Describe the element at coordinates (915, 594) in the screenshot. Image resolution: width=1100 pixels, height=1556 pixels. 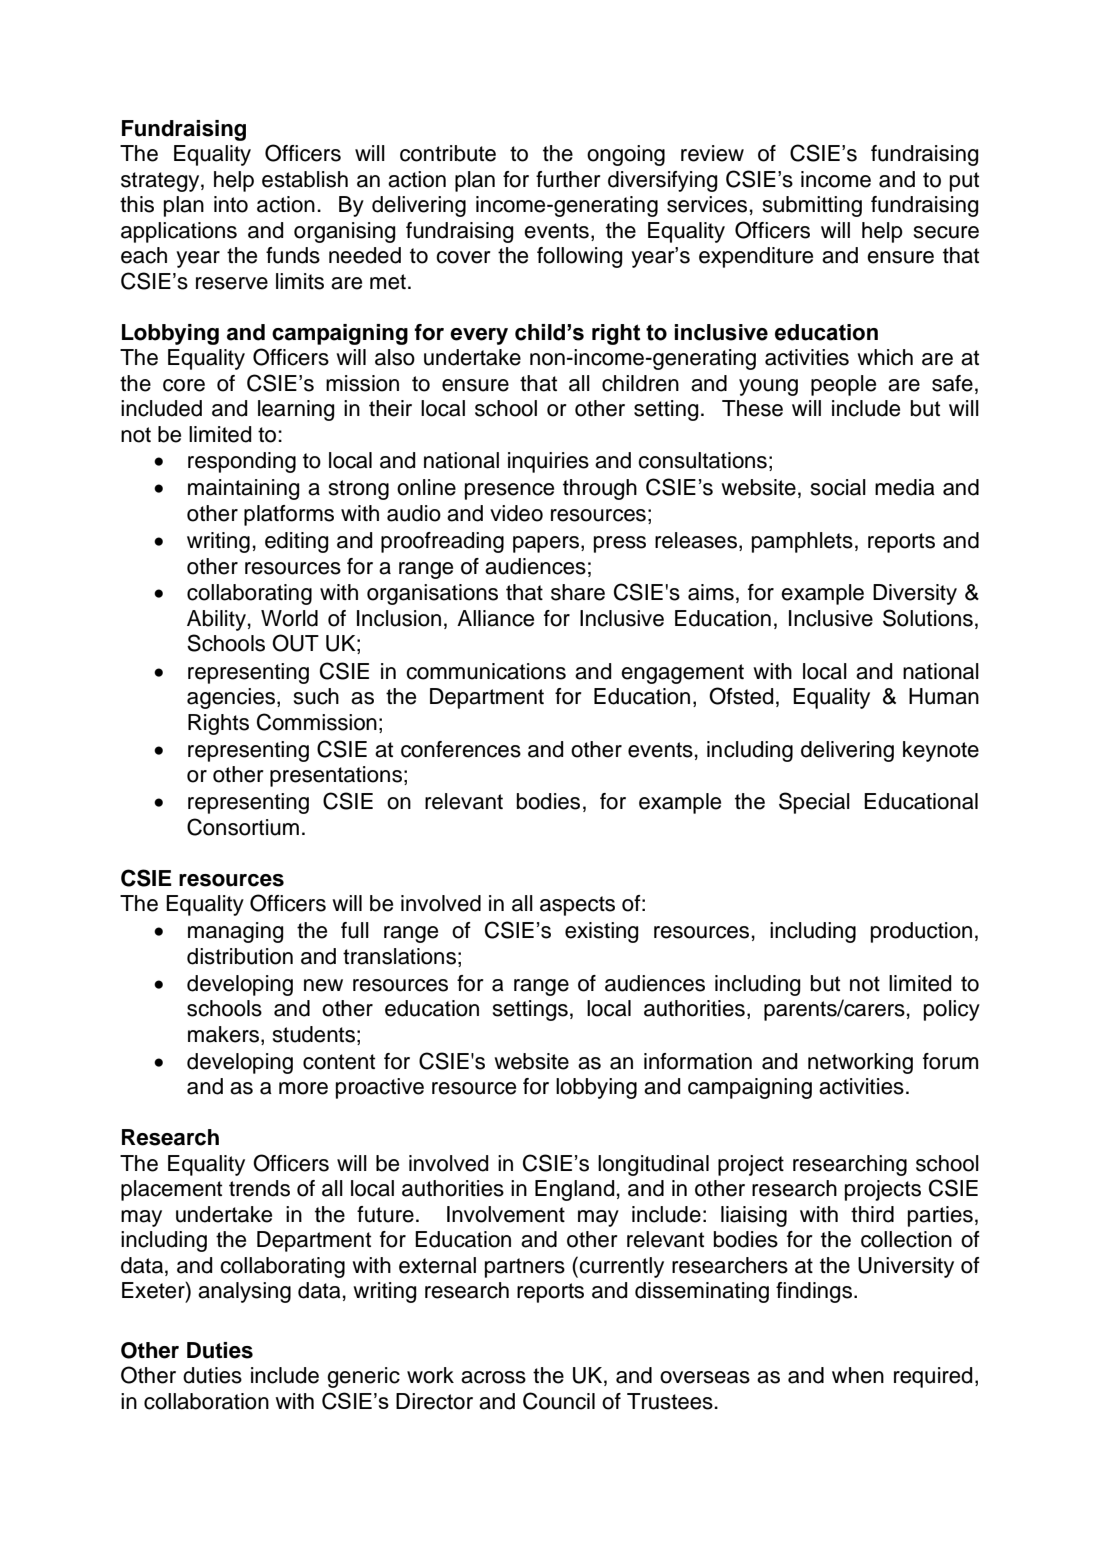
I see `Diversity` at that location.
